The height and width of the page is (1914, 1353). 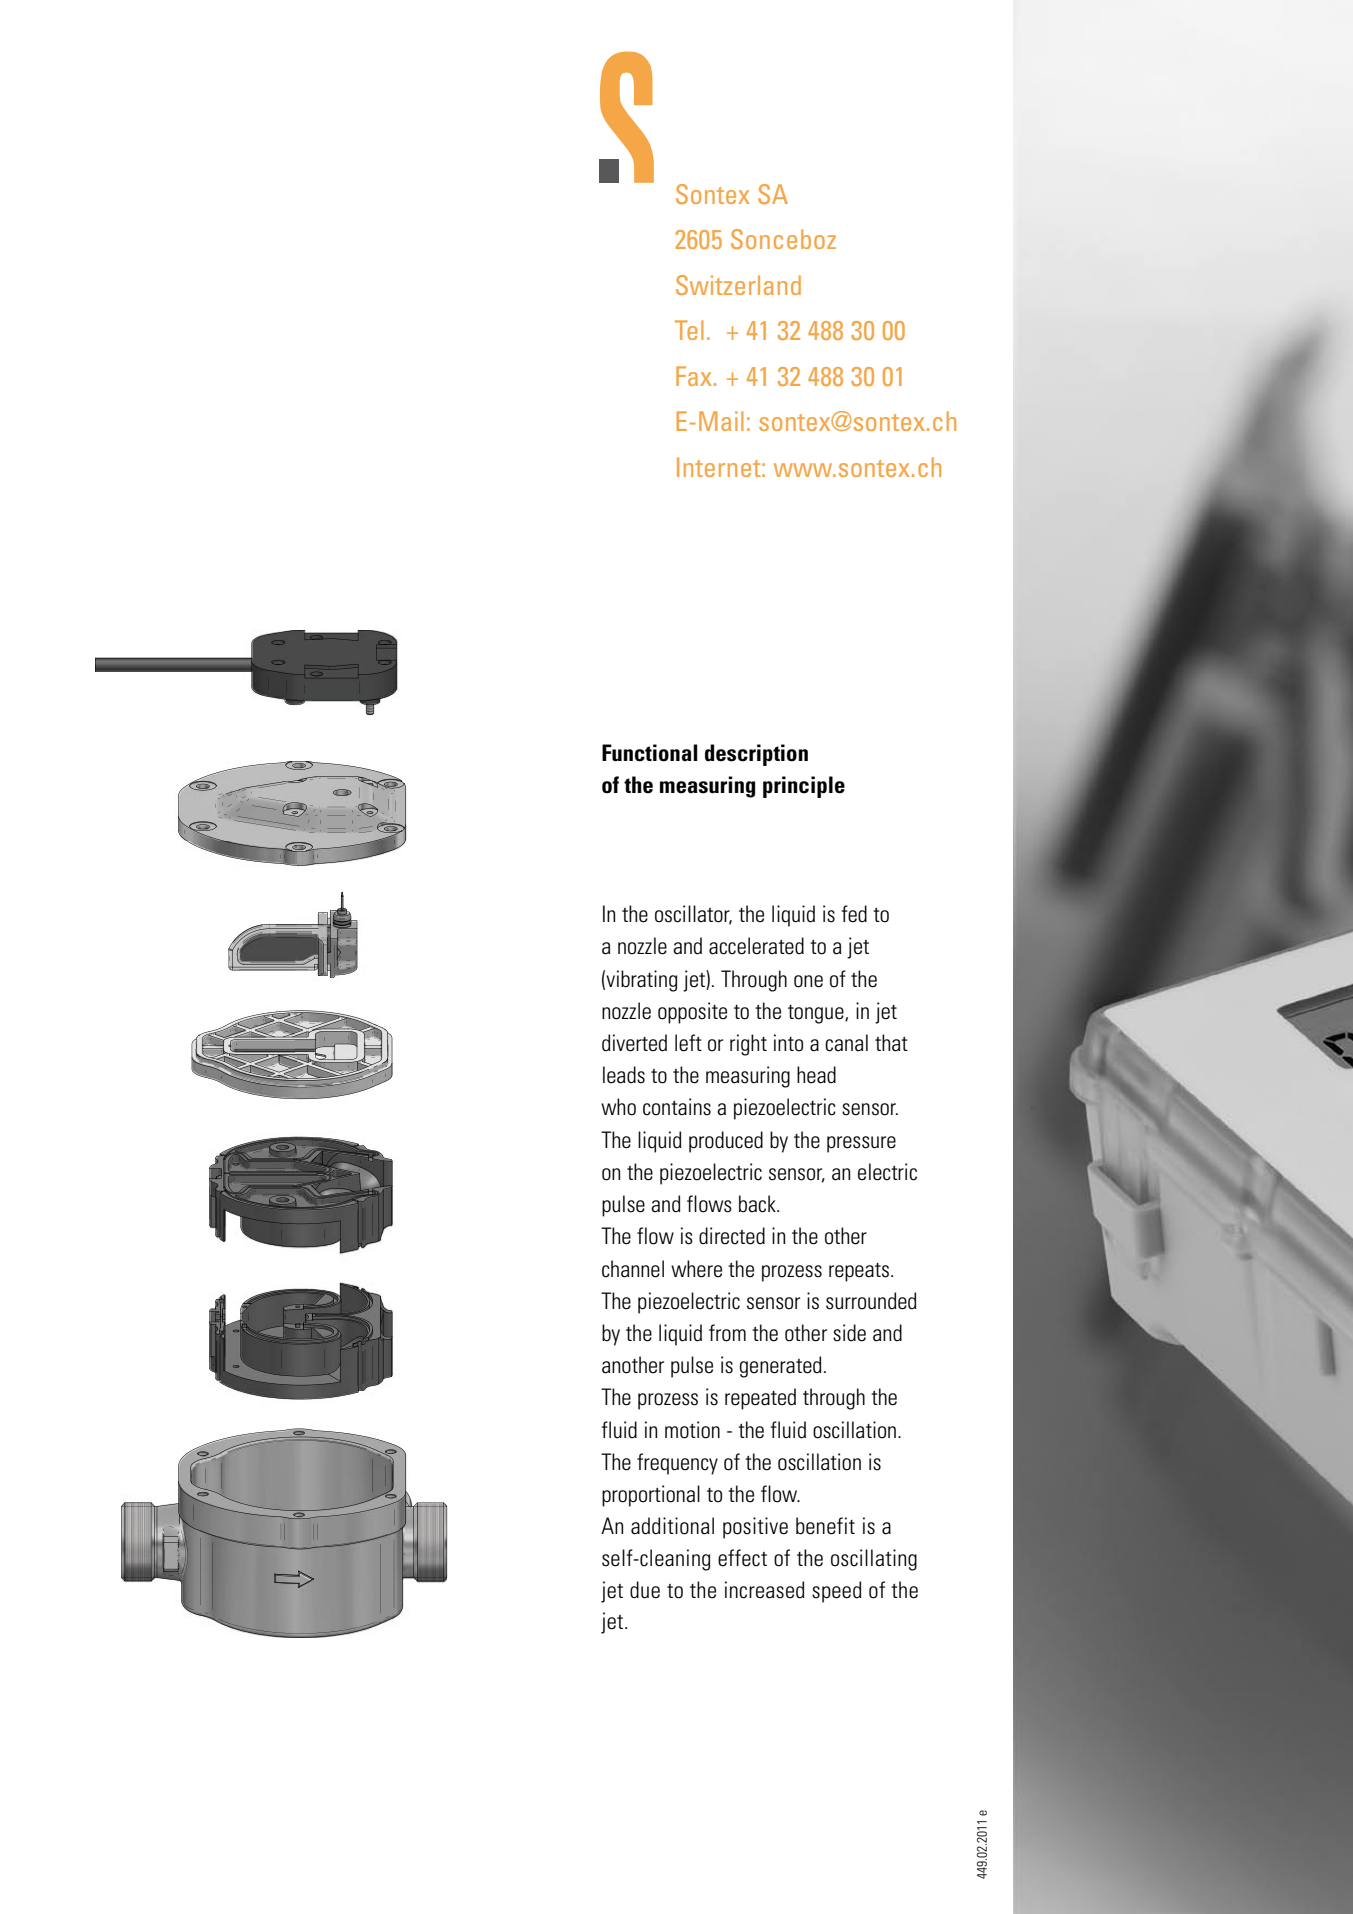 What do you see at coordinates (859, 1272) in the page?
I see `repeats` at bounding box center [859, 1272].
